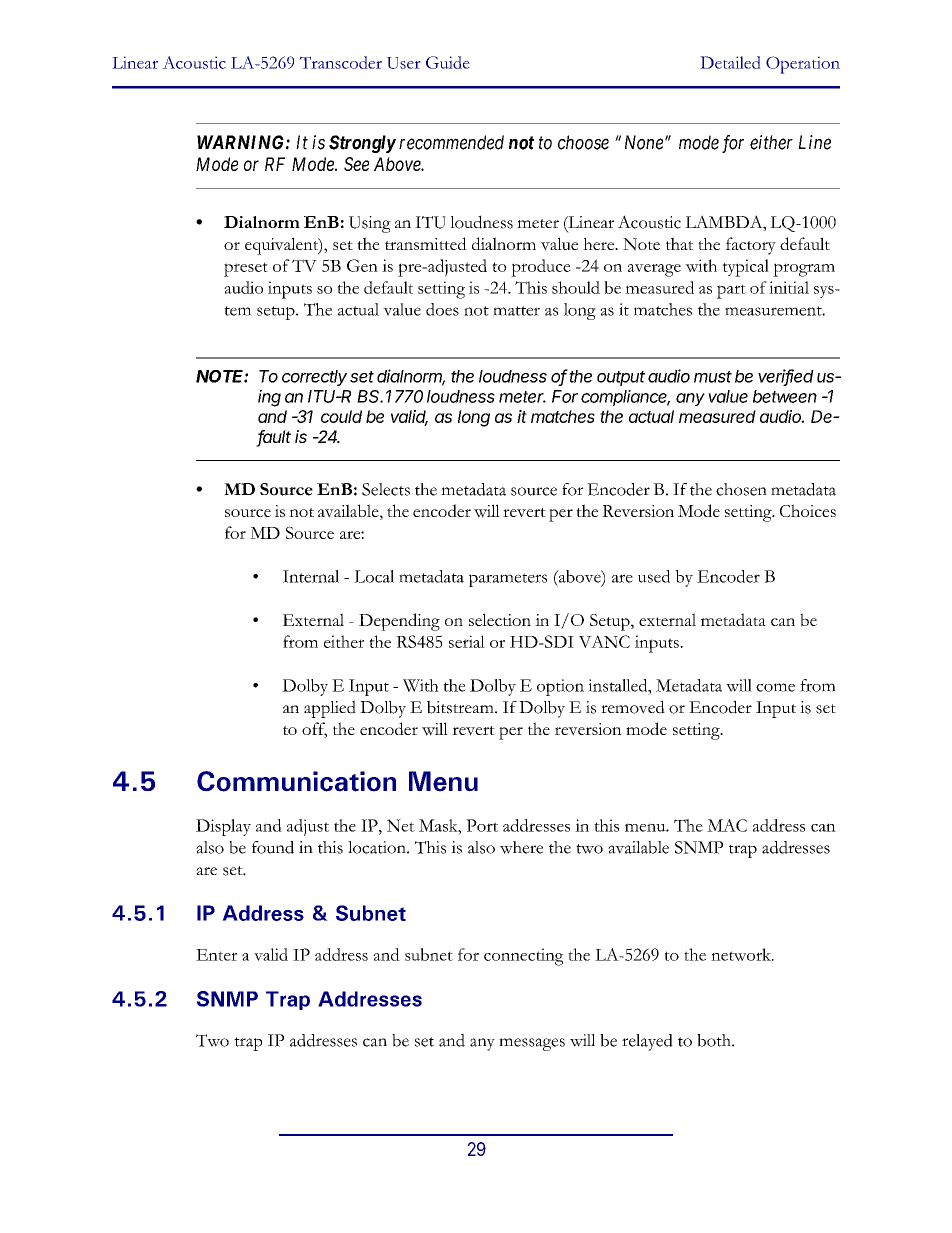  I want to click on Detailed, so click(730, 62).
